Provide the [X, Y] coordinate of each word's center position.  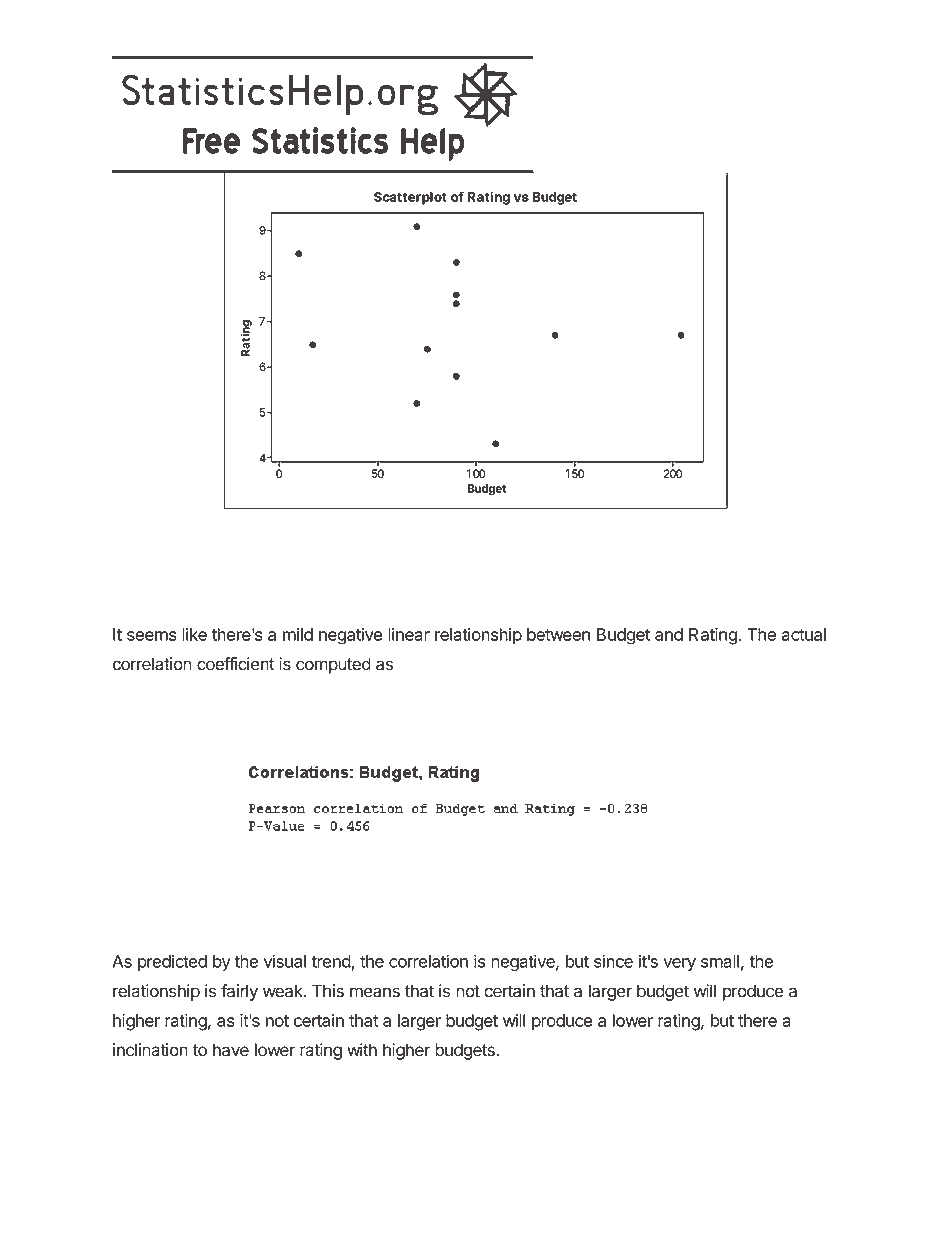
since [613, 961]
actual [804, 634]
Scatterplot [410, 198]
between [558, 634]
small [720, 961]
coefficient [236, 664]
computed [333, 665]
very [679, 964]
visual [285, 961]
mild [298, 634]
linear [409, 634]
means [375, 992]
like [194, 634]
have [231, 1050]
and [669, 634]
